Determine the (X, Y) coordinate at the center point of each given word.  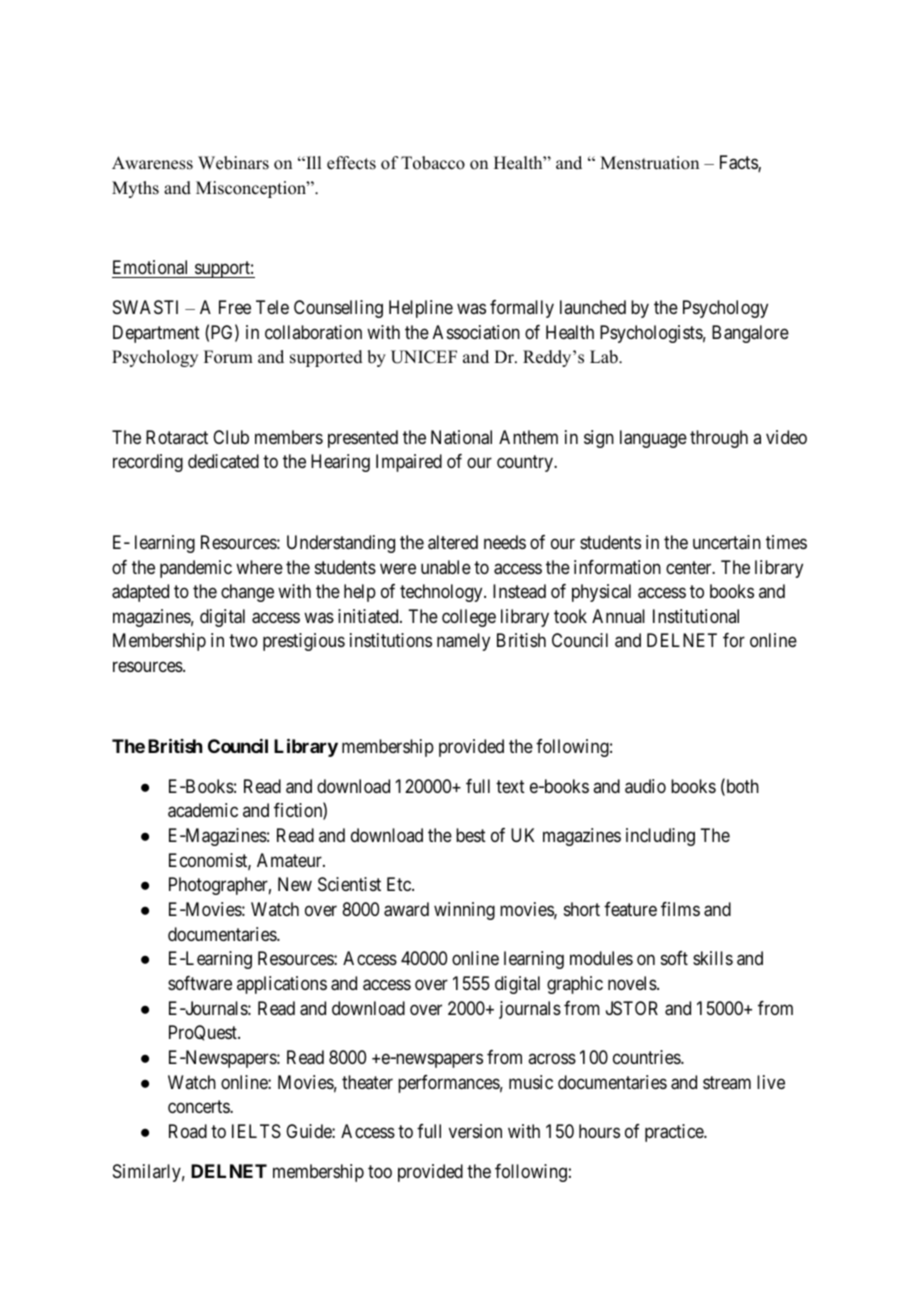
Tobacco (433, 163)
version (475, 1131)
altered (453, 542)
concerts (199, 1107)
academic (203, 810)
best (471, 835)
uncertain (727, 542)
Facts (739, 163)
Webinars (233, 163)
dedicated (223, 461)
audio (645, 786)
